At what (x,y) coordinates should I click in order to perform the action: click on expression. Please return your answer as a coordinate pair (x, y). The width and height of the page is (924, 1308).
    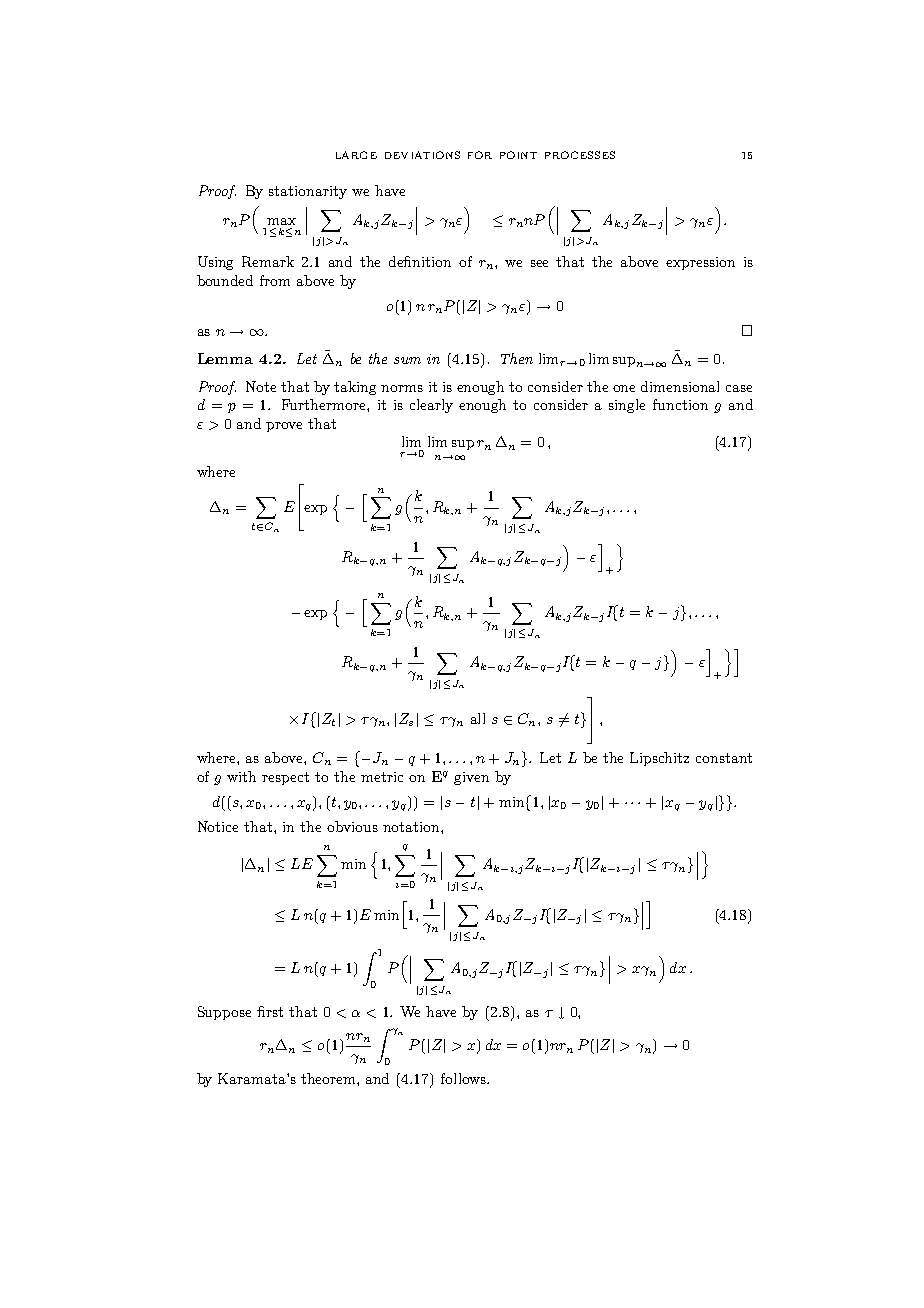
    Looking at the image, I should click on (700, 263).
